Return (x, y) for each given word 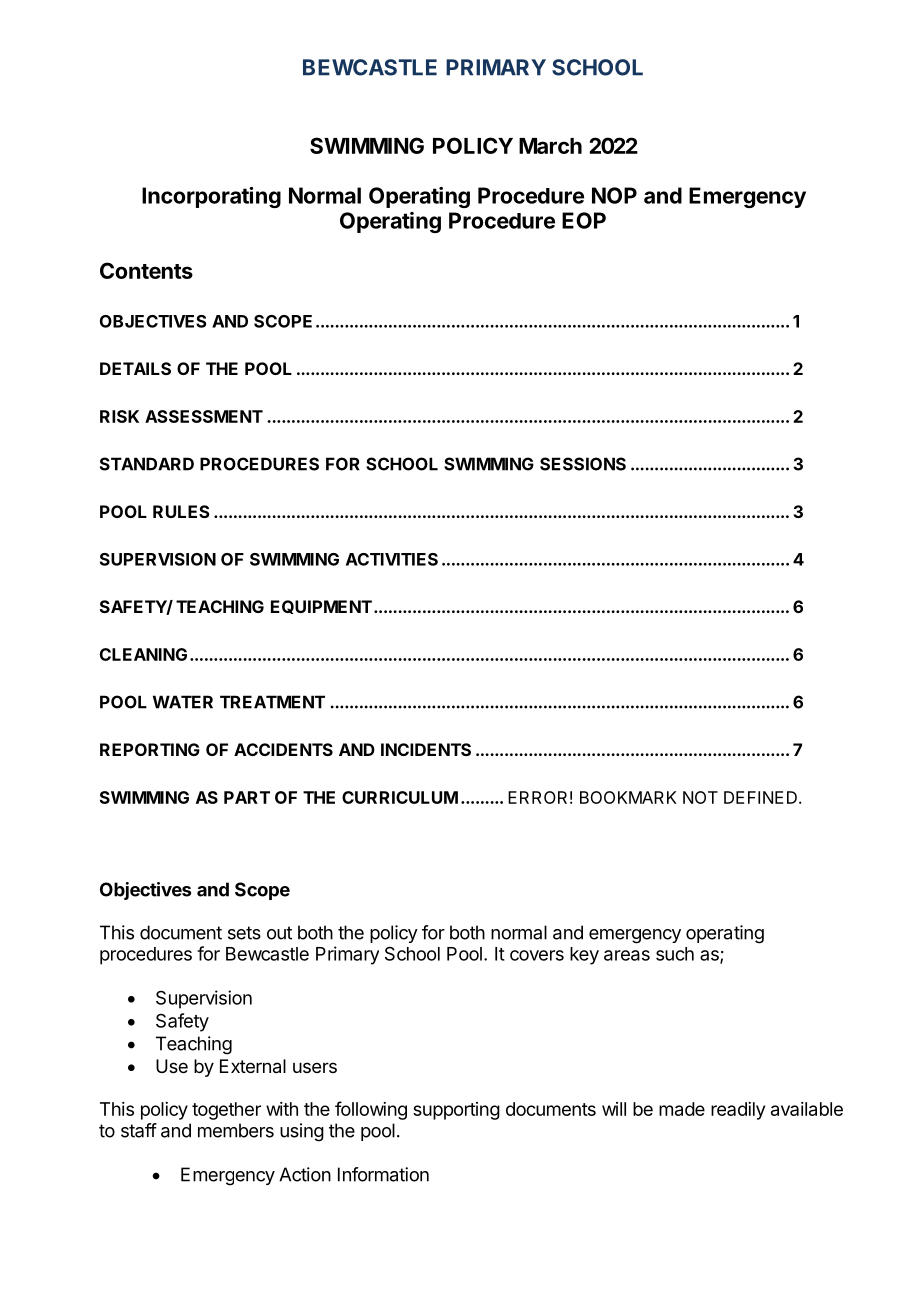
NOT (700, 797)
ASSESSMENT (204, 416)
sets (244, 933)
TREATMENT (272, 702)
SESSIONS (583, 464)
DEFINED (760, 797)
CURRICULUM (400, 797)
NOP (614, 195)
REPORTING (150, 749)
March (550, 146)
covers (537, 955)
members (236, 1130)
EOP (584, 220)
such (675, 954)
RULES (181, 511)
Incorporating (211, 197)
